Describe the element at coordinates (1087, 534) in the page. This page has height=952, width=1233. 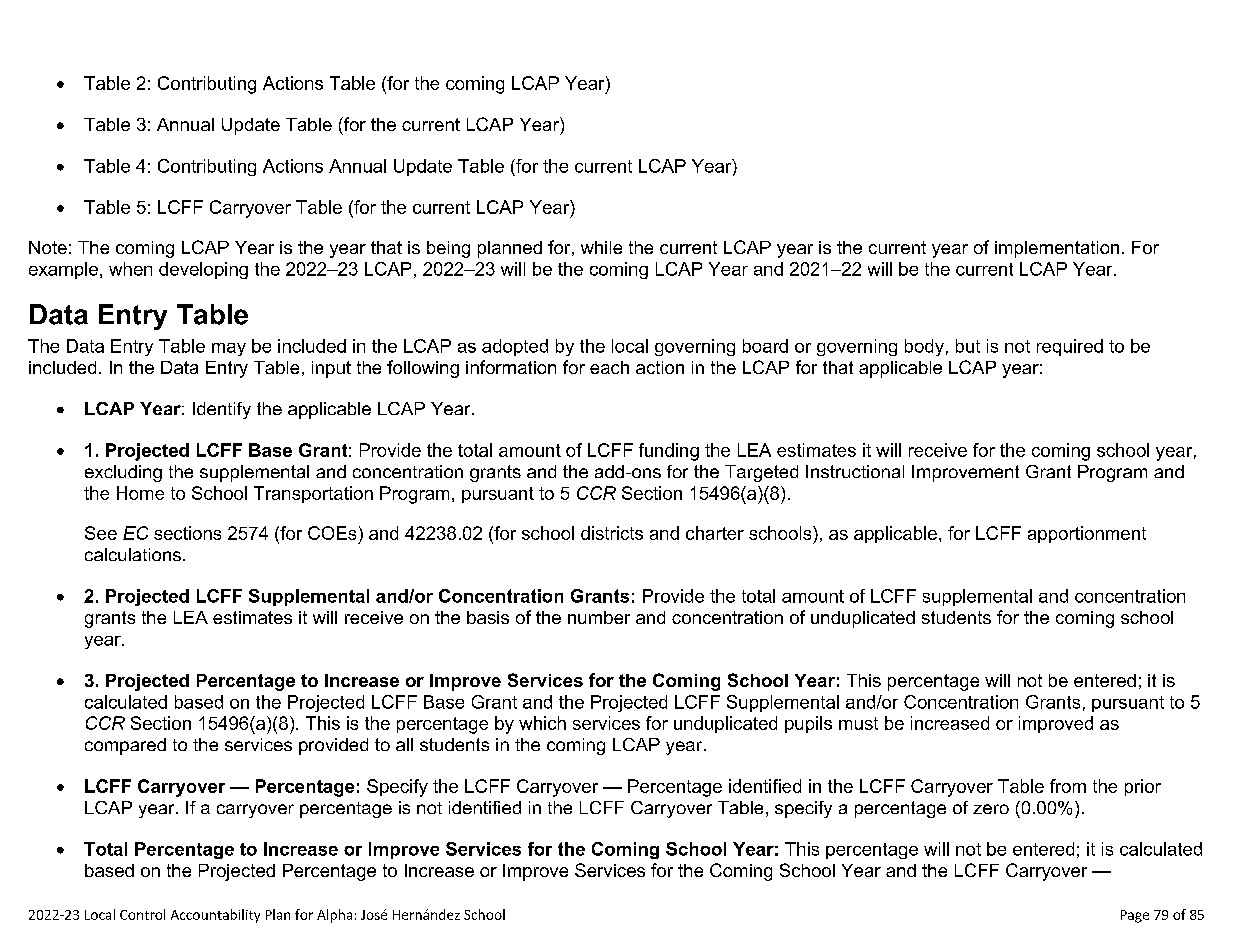
I see `apportionment` at that location.
